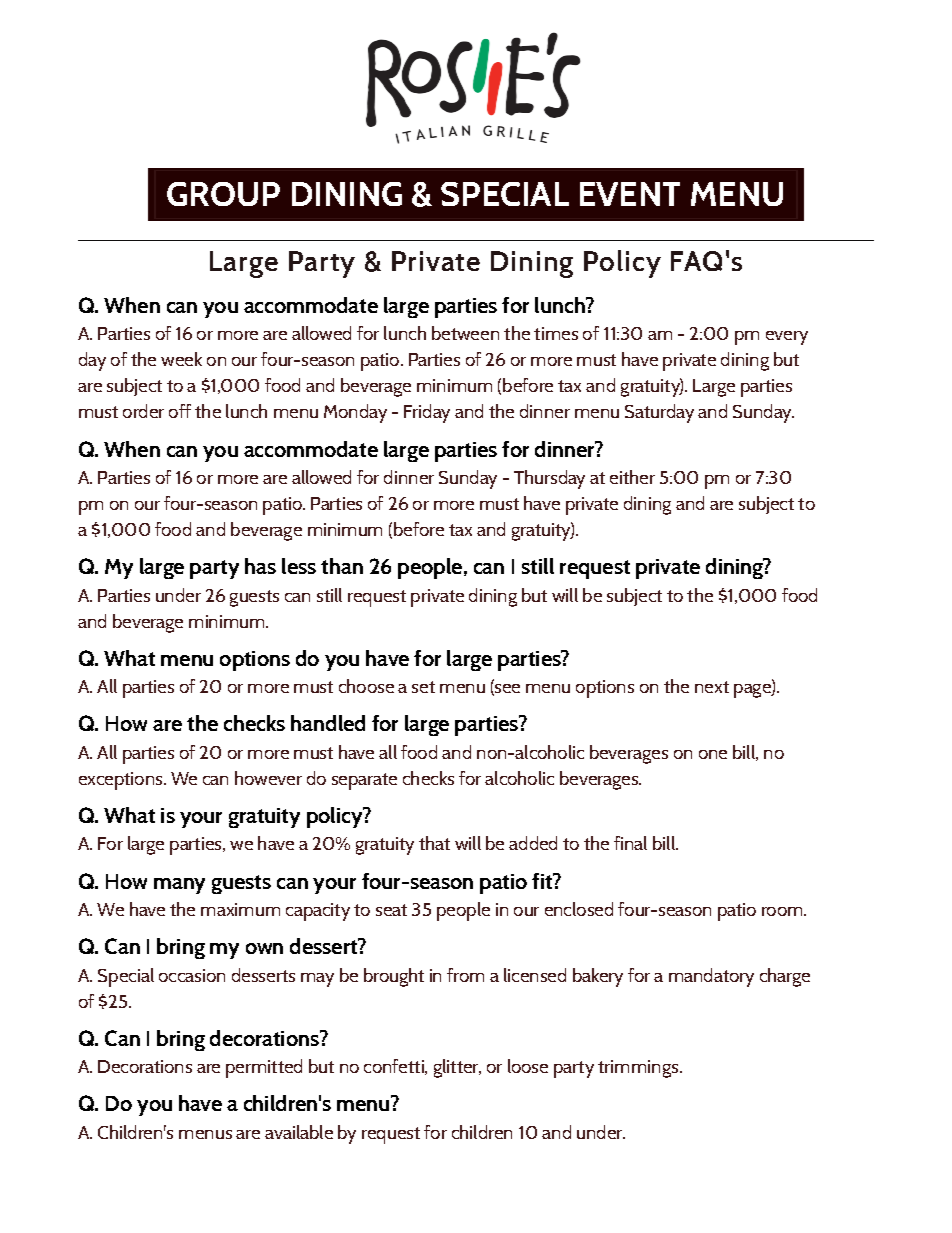 The width and height of the page is (952, 1233). Describe the element at coordinates (223, 194) in the page. I see `GROUP` at that location.
